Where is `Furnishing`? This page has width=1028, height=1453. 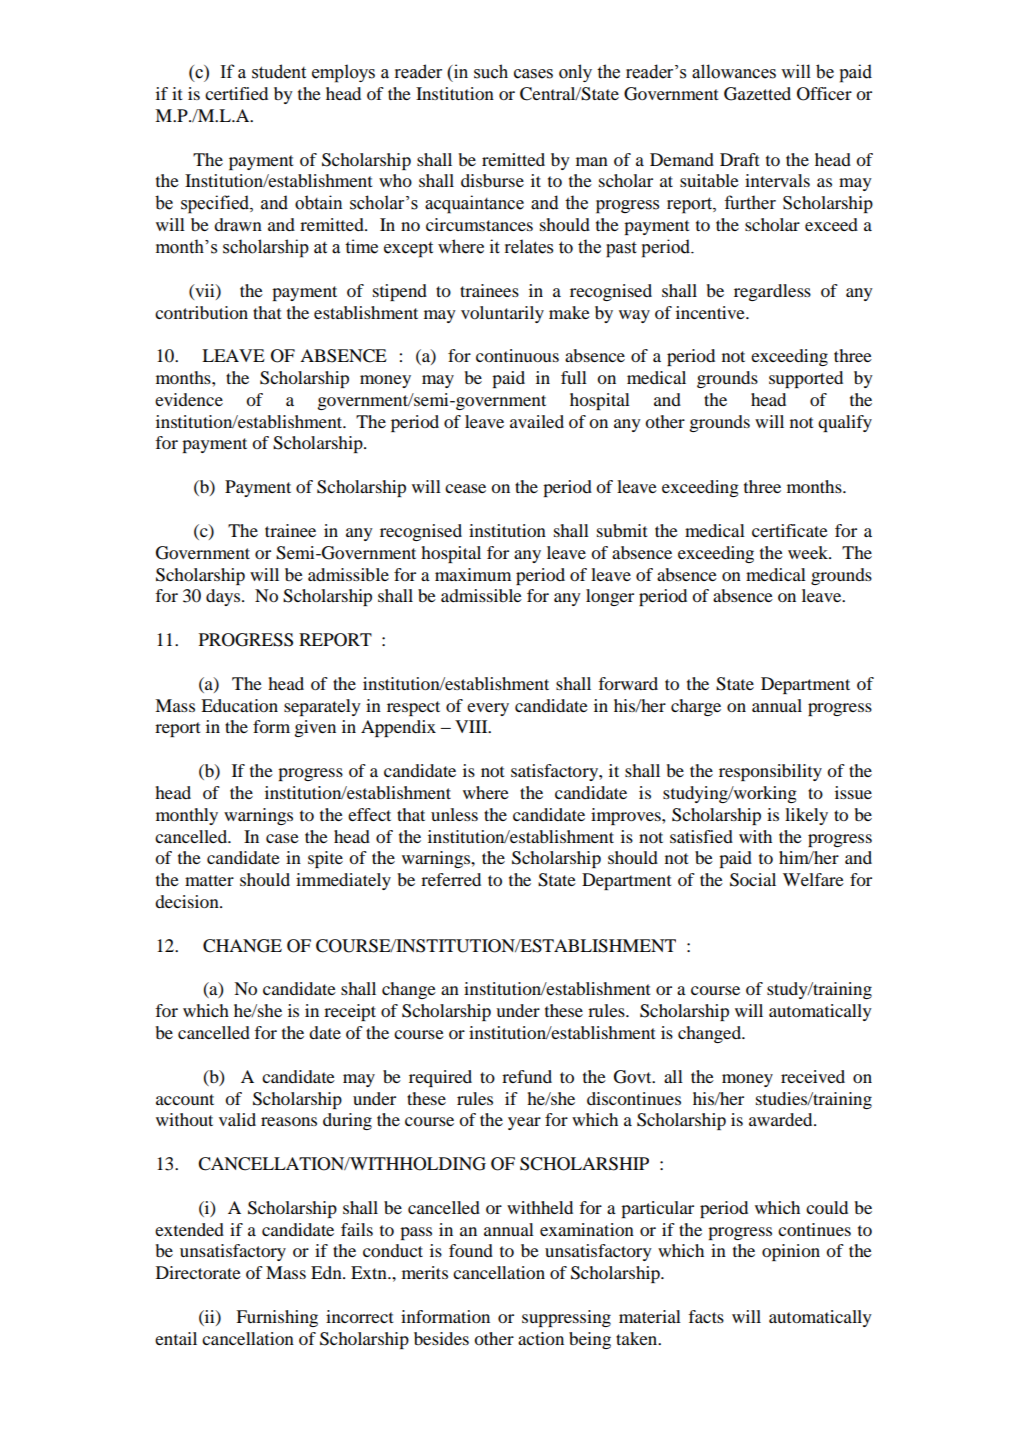 Furnishing is located at coordinates (277, 1318).
